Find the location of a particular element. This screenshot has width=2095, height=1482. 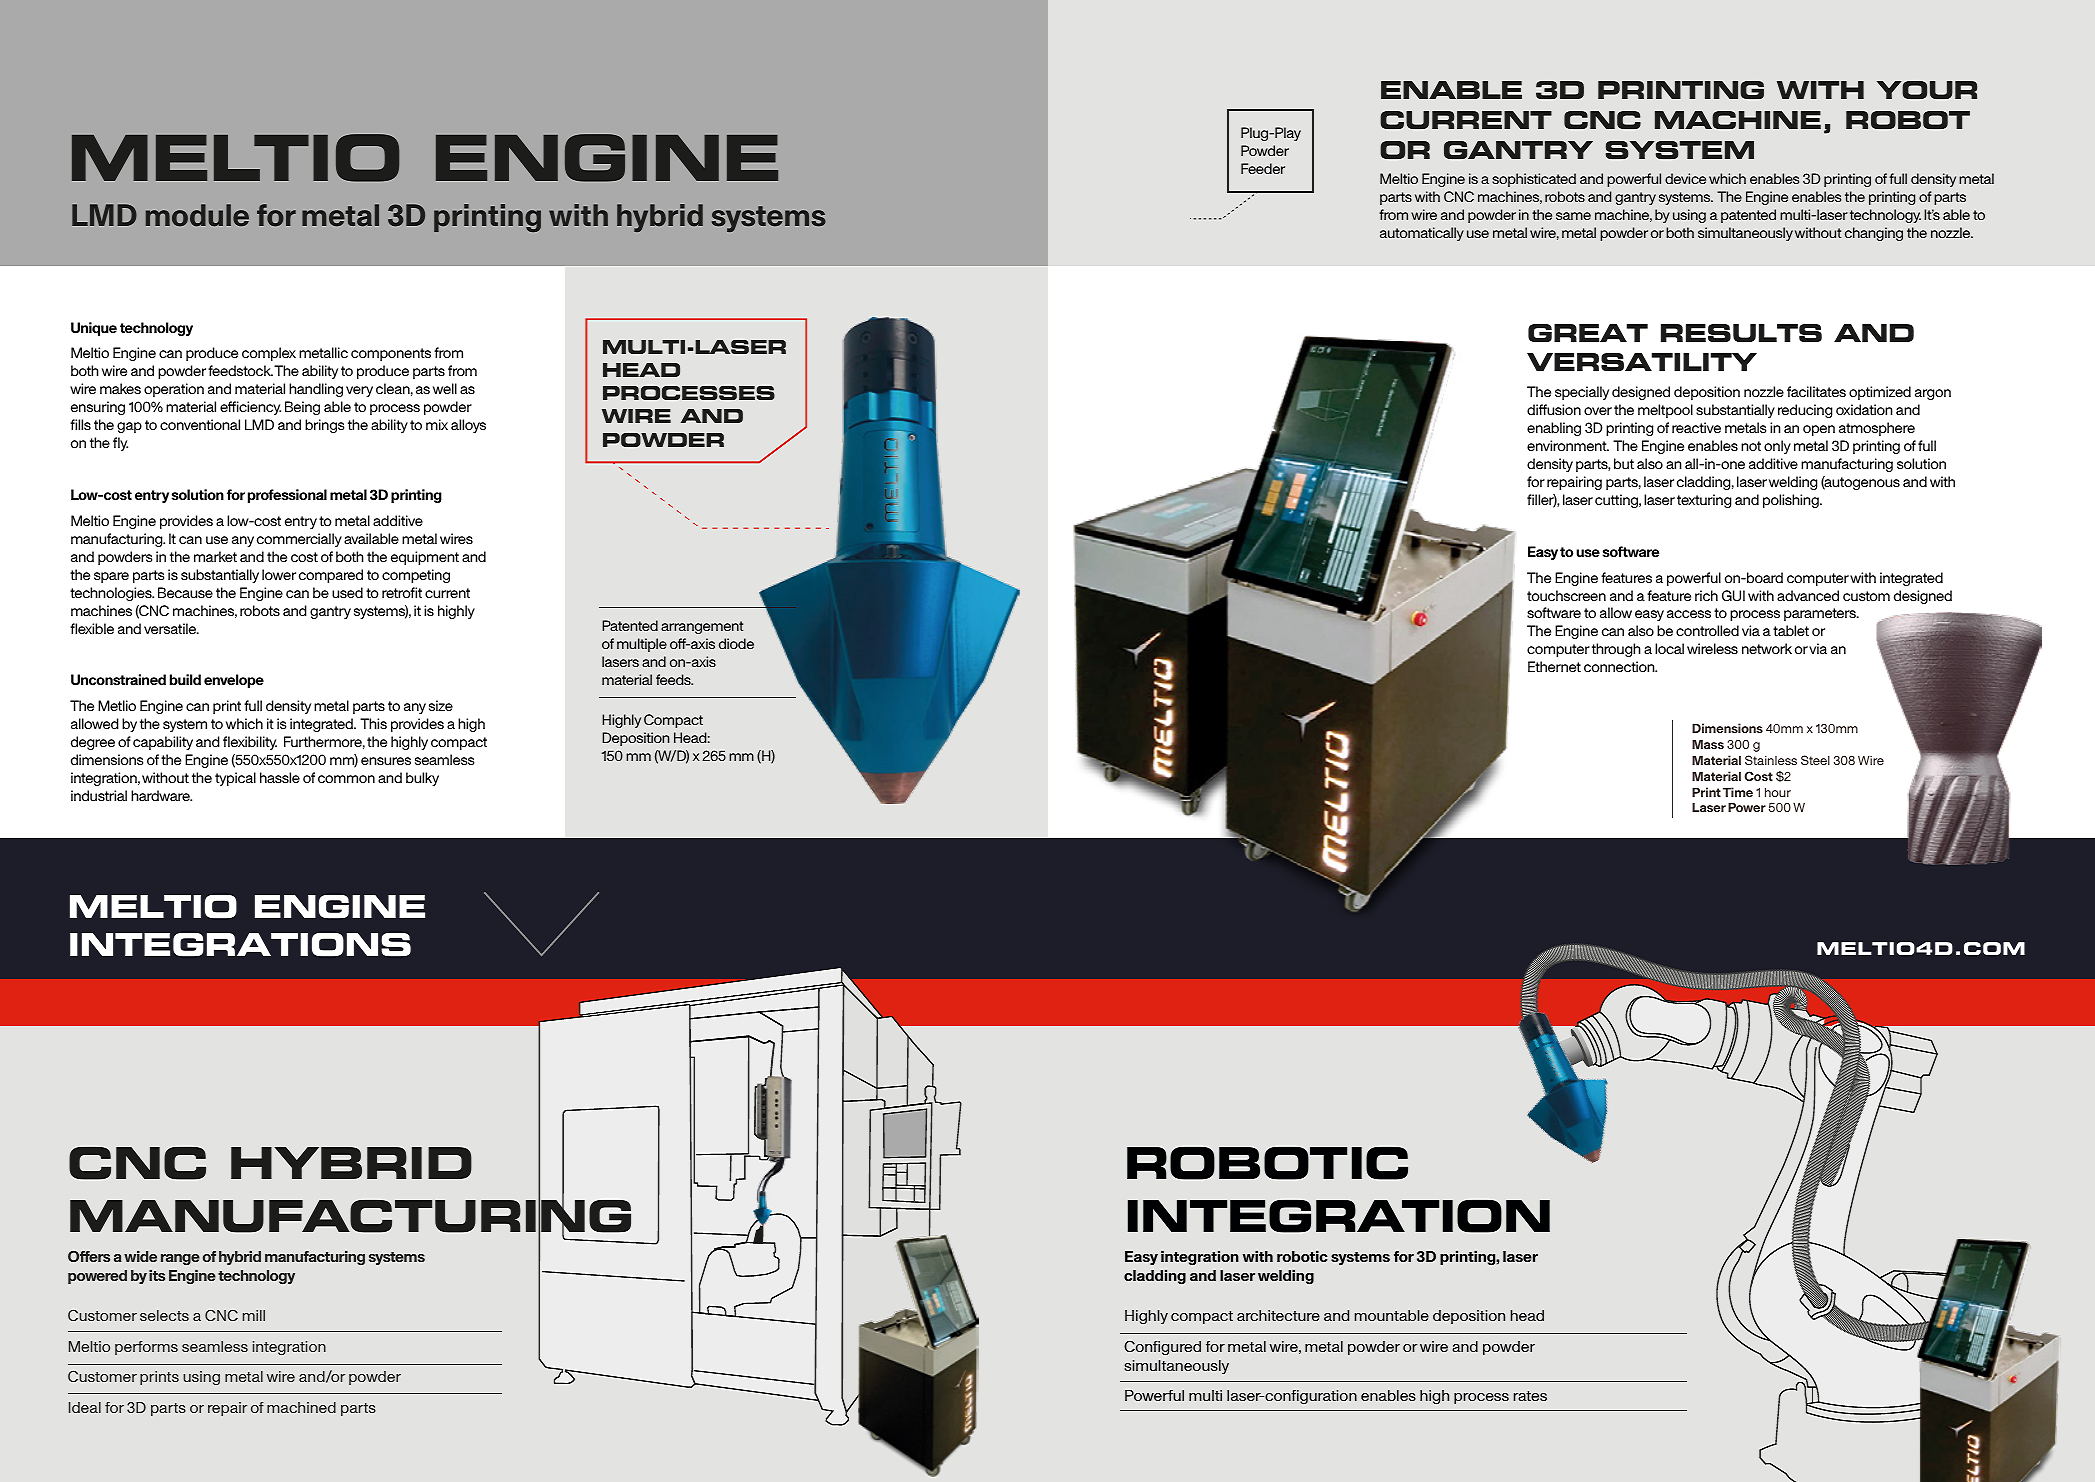

bulky is located at coordinates (422, 779).
